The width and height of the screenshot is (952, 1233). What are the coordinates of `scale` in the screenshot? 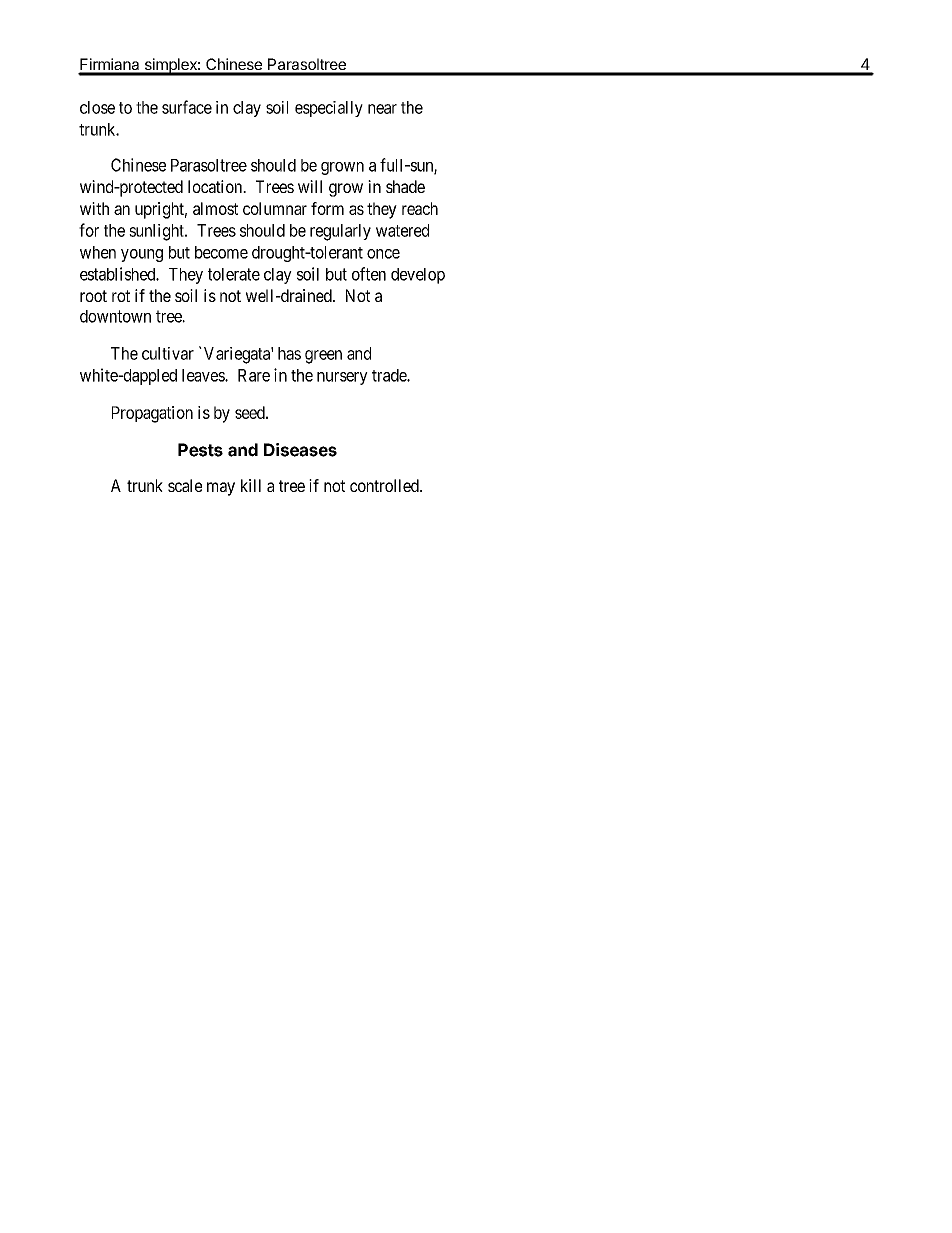 It's located at (185, 485).
